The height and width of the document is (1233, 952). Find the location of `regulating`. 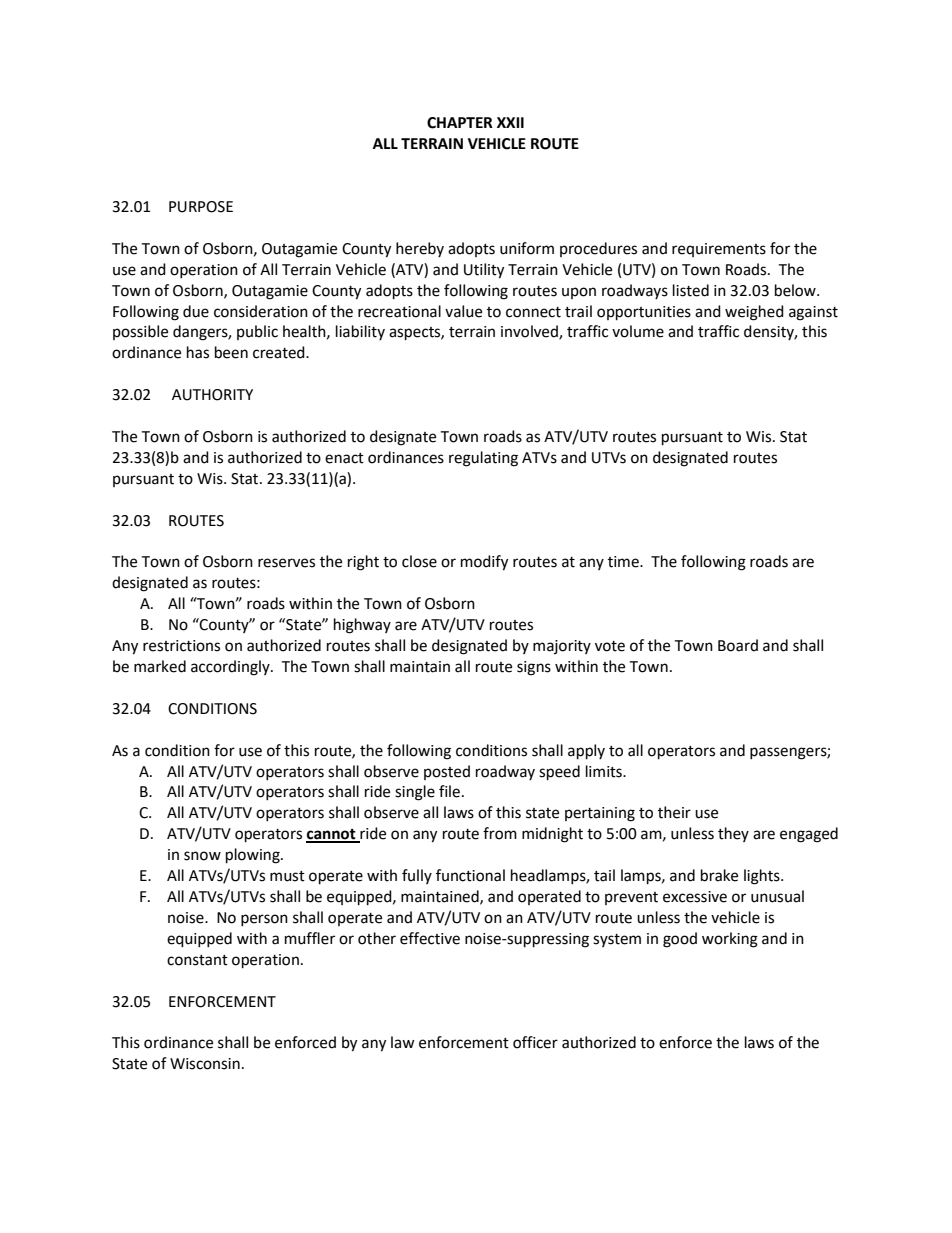

regulating is located at coordinates (483, 459).
